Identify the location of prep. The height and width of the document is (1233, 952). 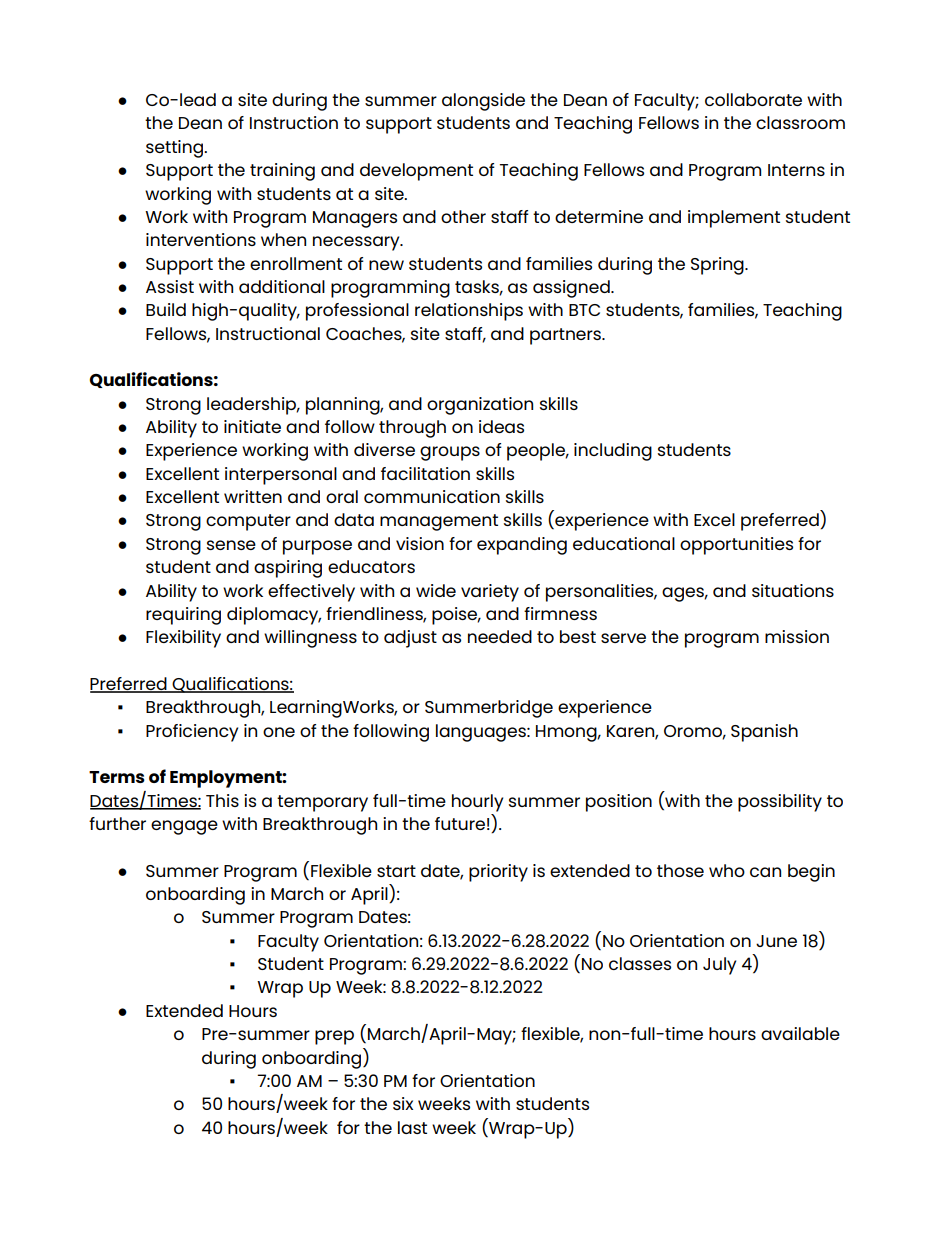
(334, 1037).
